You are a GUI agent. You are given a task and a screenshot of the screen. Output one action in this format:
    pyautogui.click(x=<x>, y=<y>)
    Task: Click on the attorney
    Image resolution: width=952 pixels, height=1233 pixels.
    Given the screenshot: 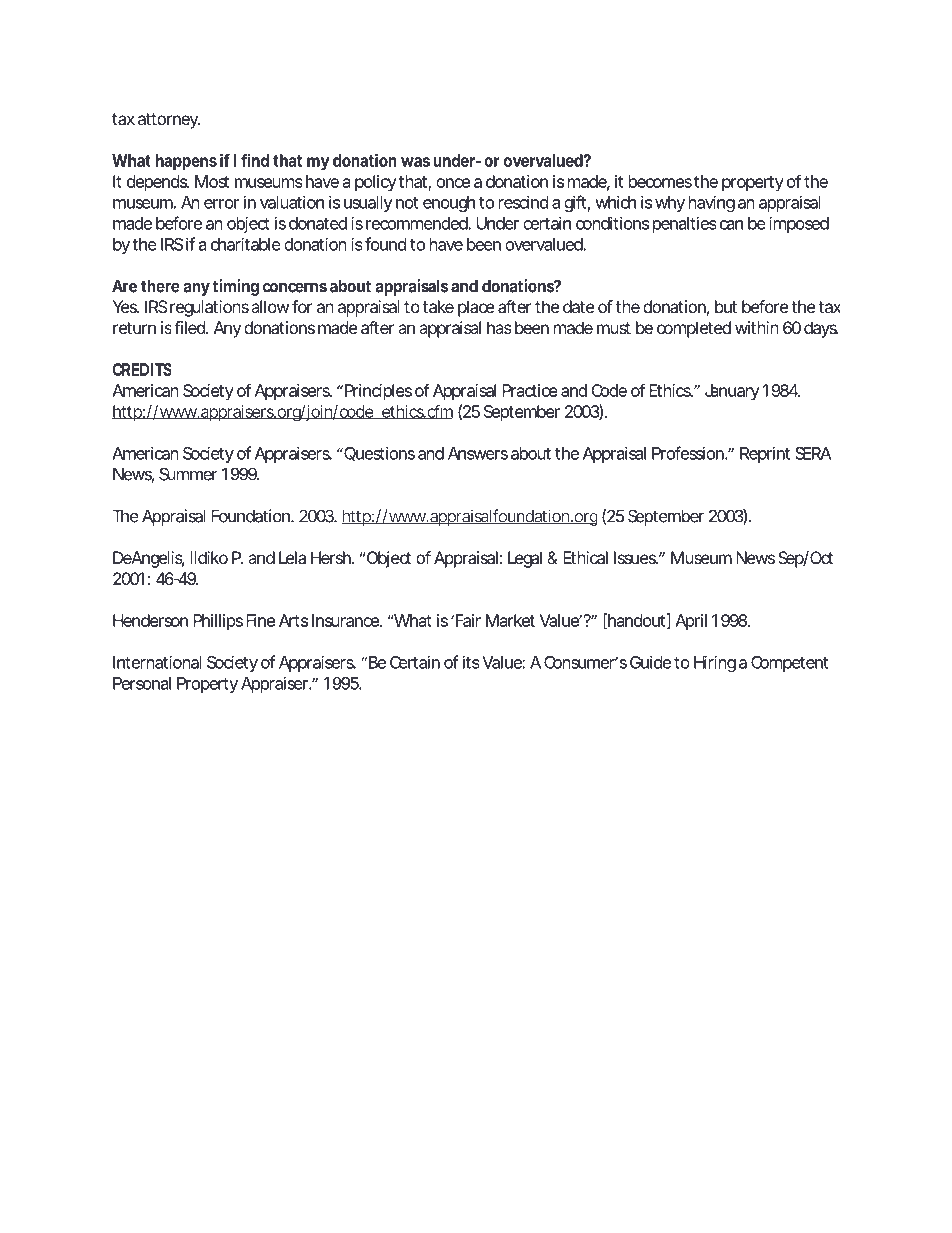 What is the action you would take?
    pyautogui.click(x=169, y=121)
